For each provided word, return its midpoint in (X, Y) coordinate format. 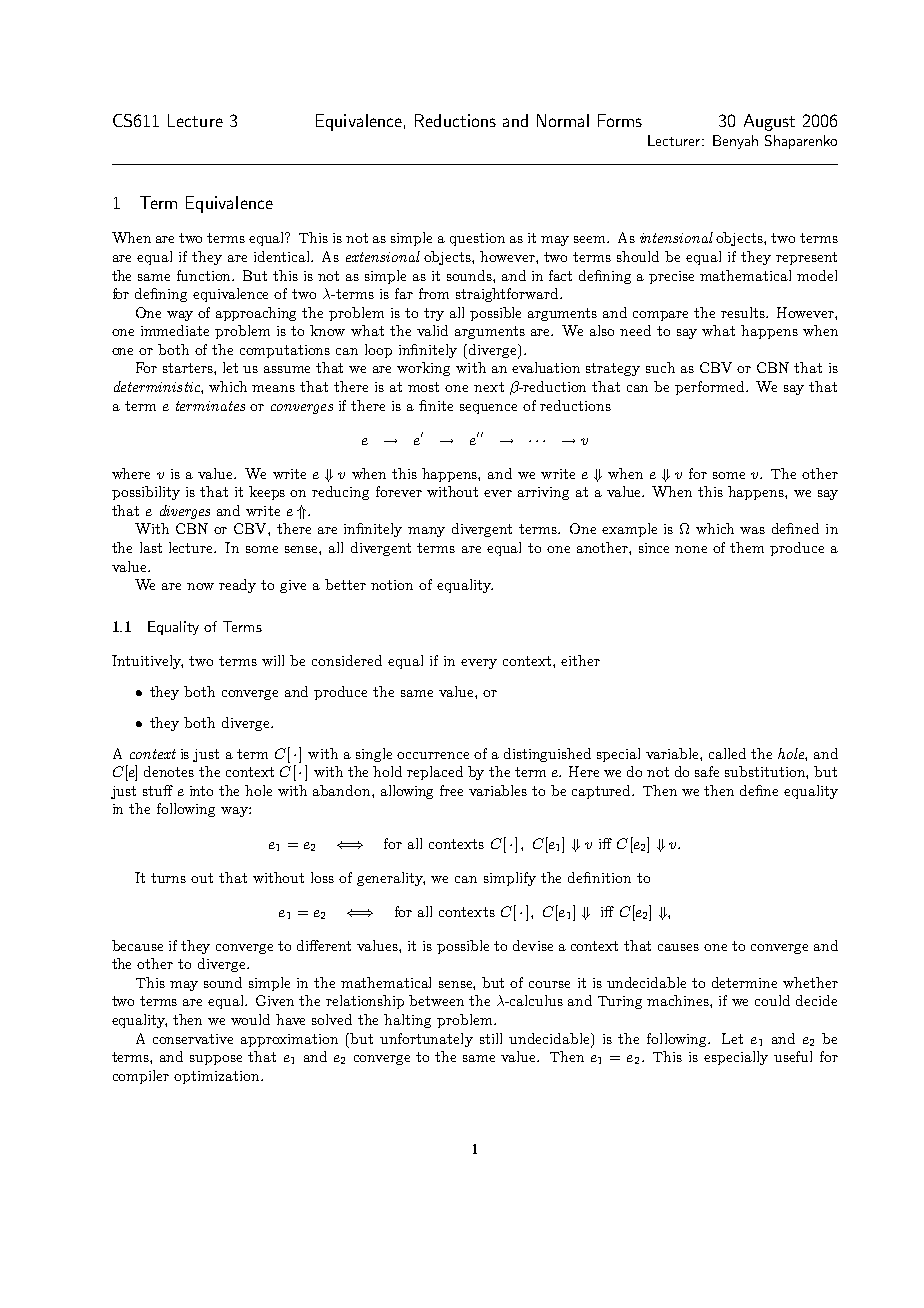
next (489, 387)
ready (237, 586)
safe (707, 771)
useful (793, 1056)
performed (711, 388)
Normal (563, 120)
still (491, 1038)
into (201, 791)
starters (189, 368)
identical (283, 256)
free (451, 790)
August (769, 122)
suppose (216, 1060)
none (691, 549)
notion (392, 585)
